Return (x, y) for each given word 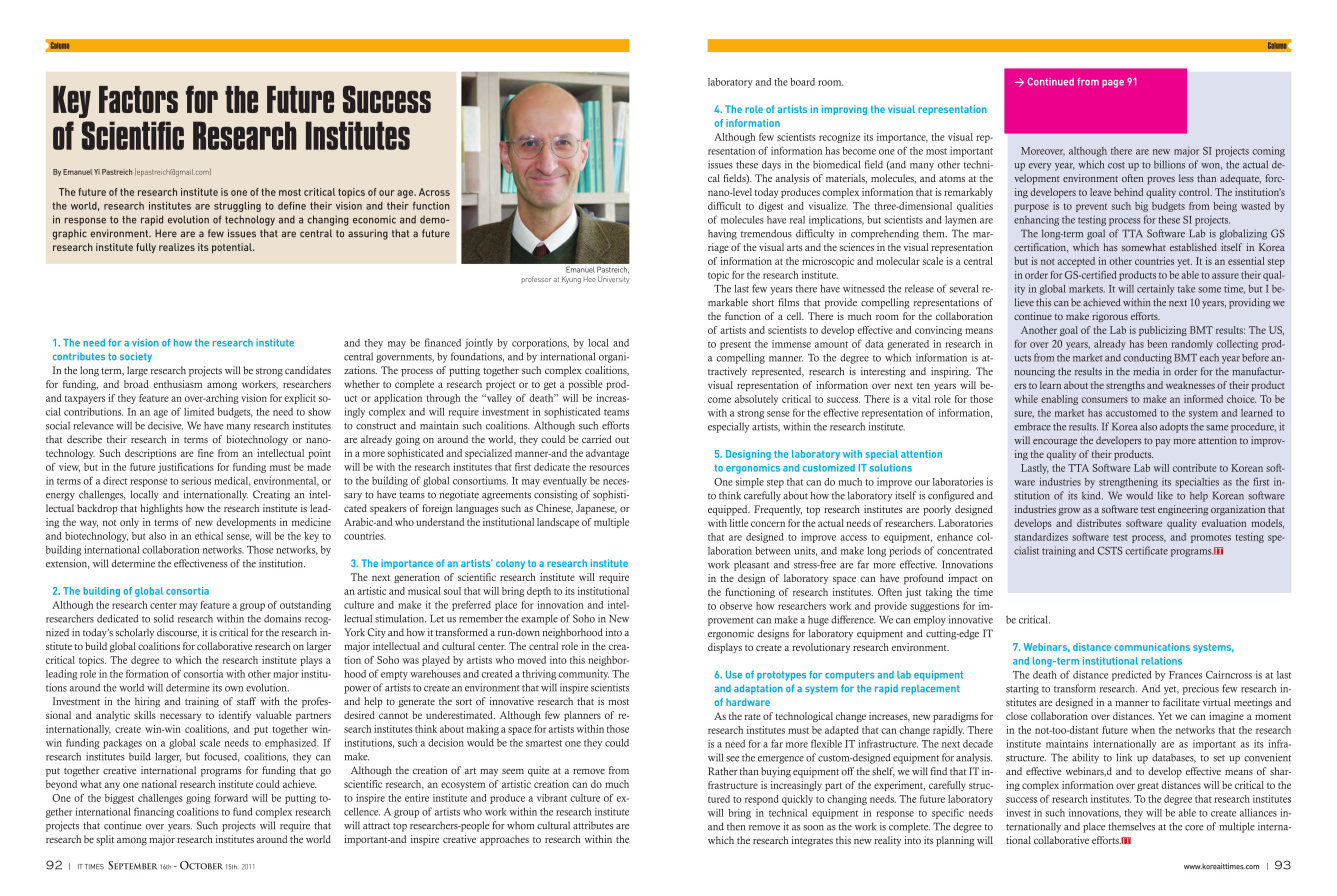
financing (154, 812)
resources (609, 468)
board (802, 82)
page (1113, 84)
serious (196, 481)
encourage (1055, 443)
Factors (138, 99)
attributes (593, 825)
